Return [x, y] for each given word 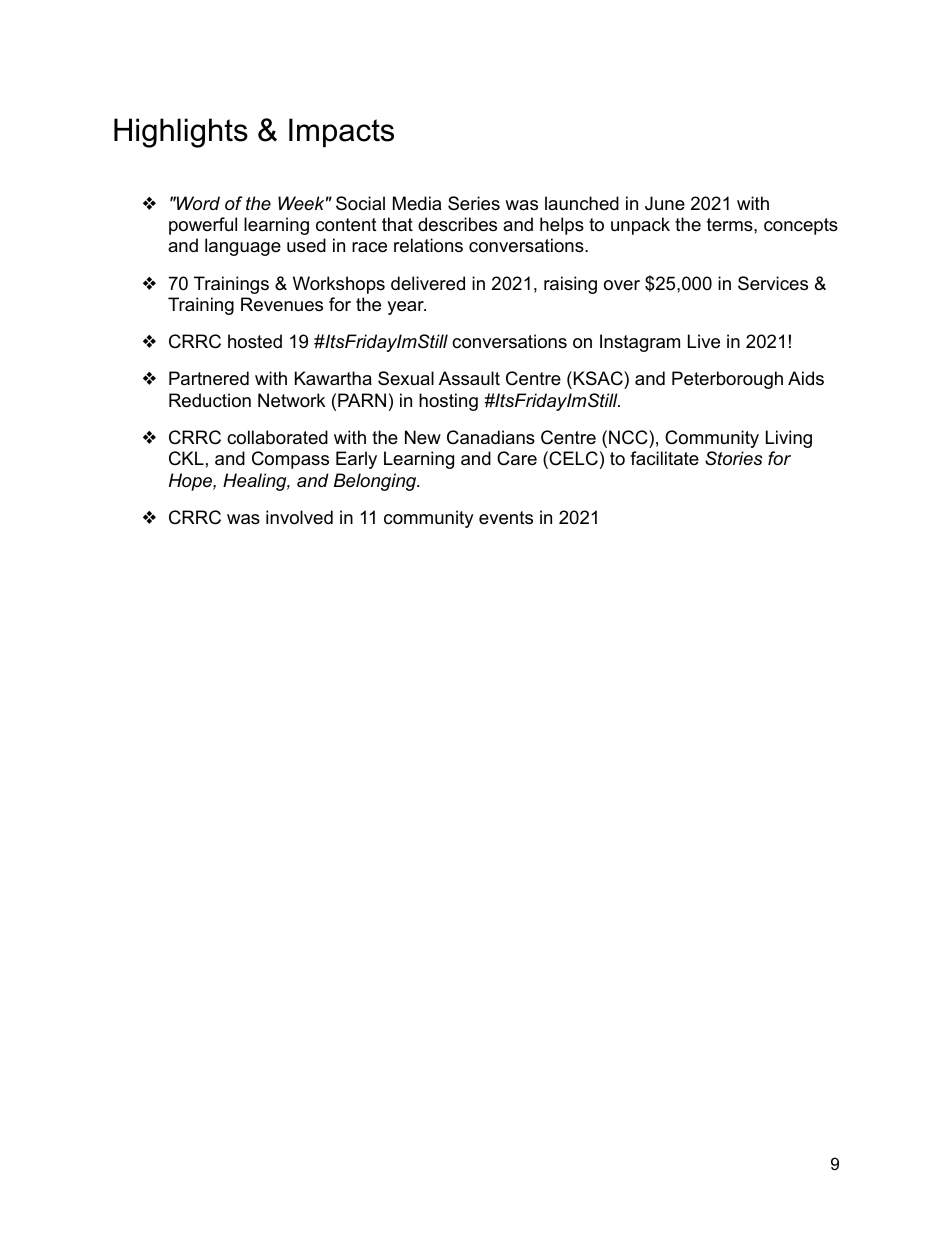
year [406, 308]
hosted [255, 341]
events [506, 518]
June [665, 203]
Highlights [181, 133]
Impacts [341, 132]
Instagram [640, 343]
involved [299, 517]
